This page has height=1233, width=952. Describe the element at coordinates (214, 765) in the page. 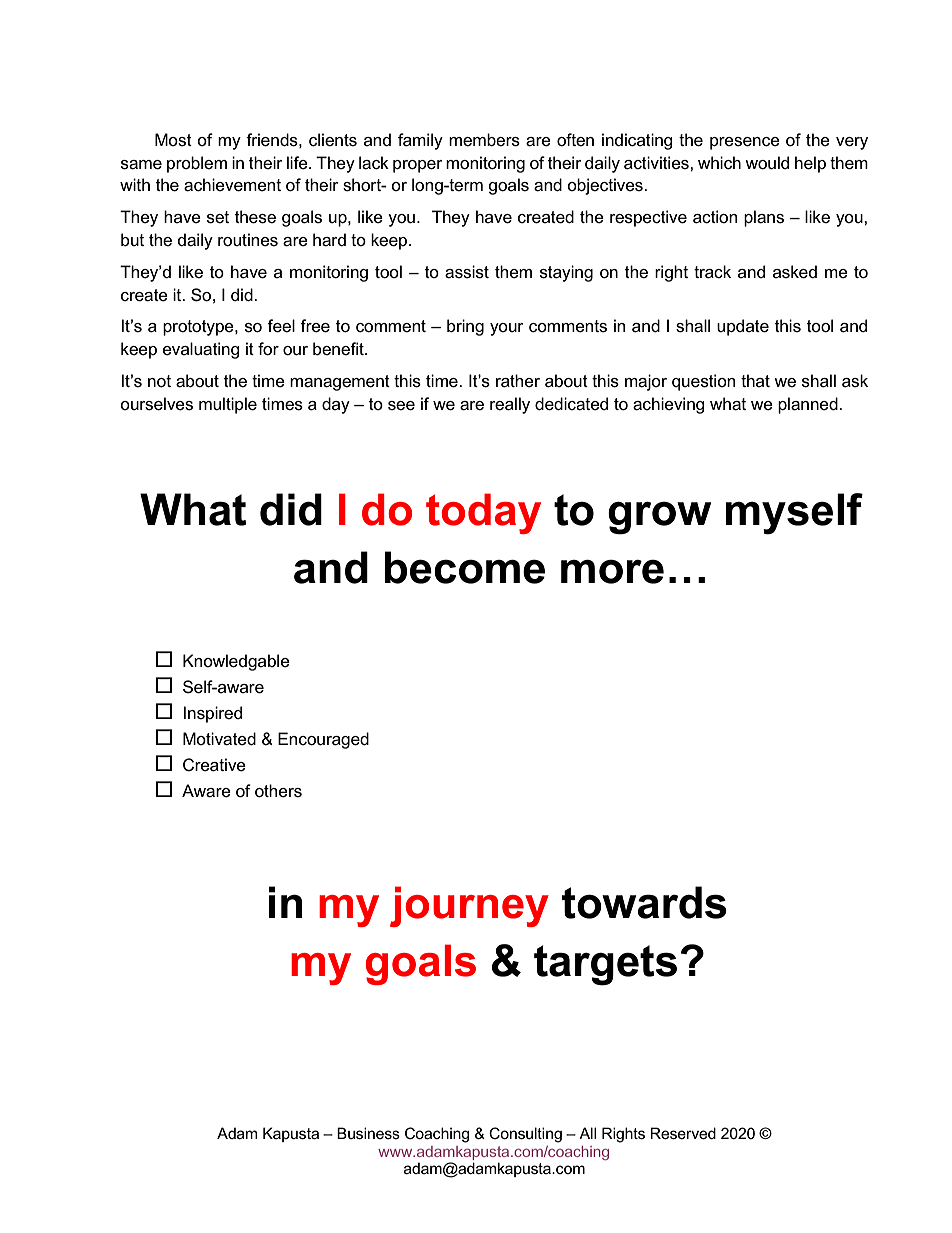

I see `Creative` at that location.
